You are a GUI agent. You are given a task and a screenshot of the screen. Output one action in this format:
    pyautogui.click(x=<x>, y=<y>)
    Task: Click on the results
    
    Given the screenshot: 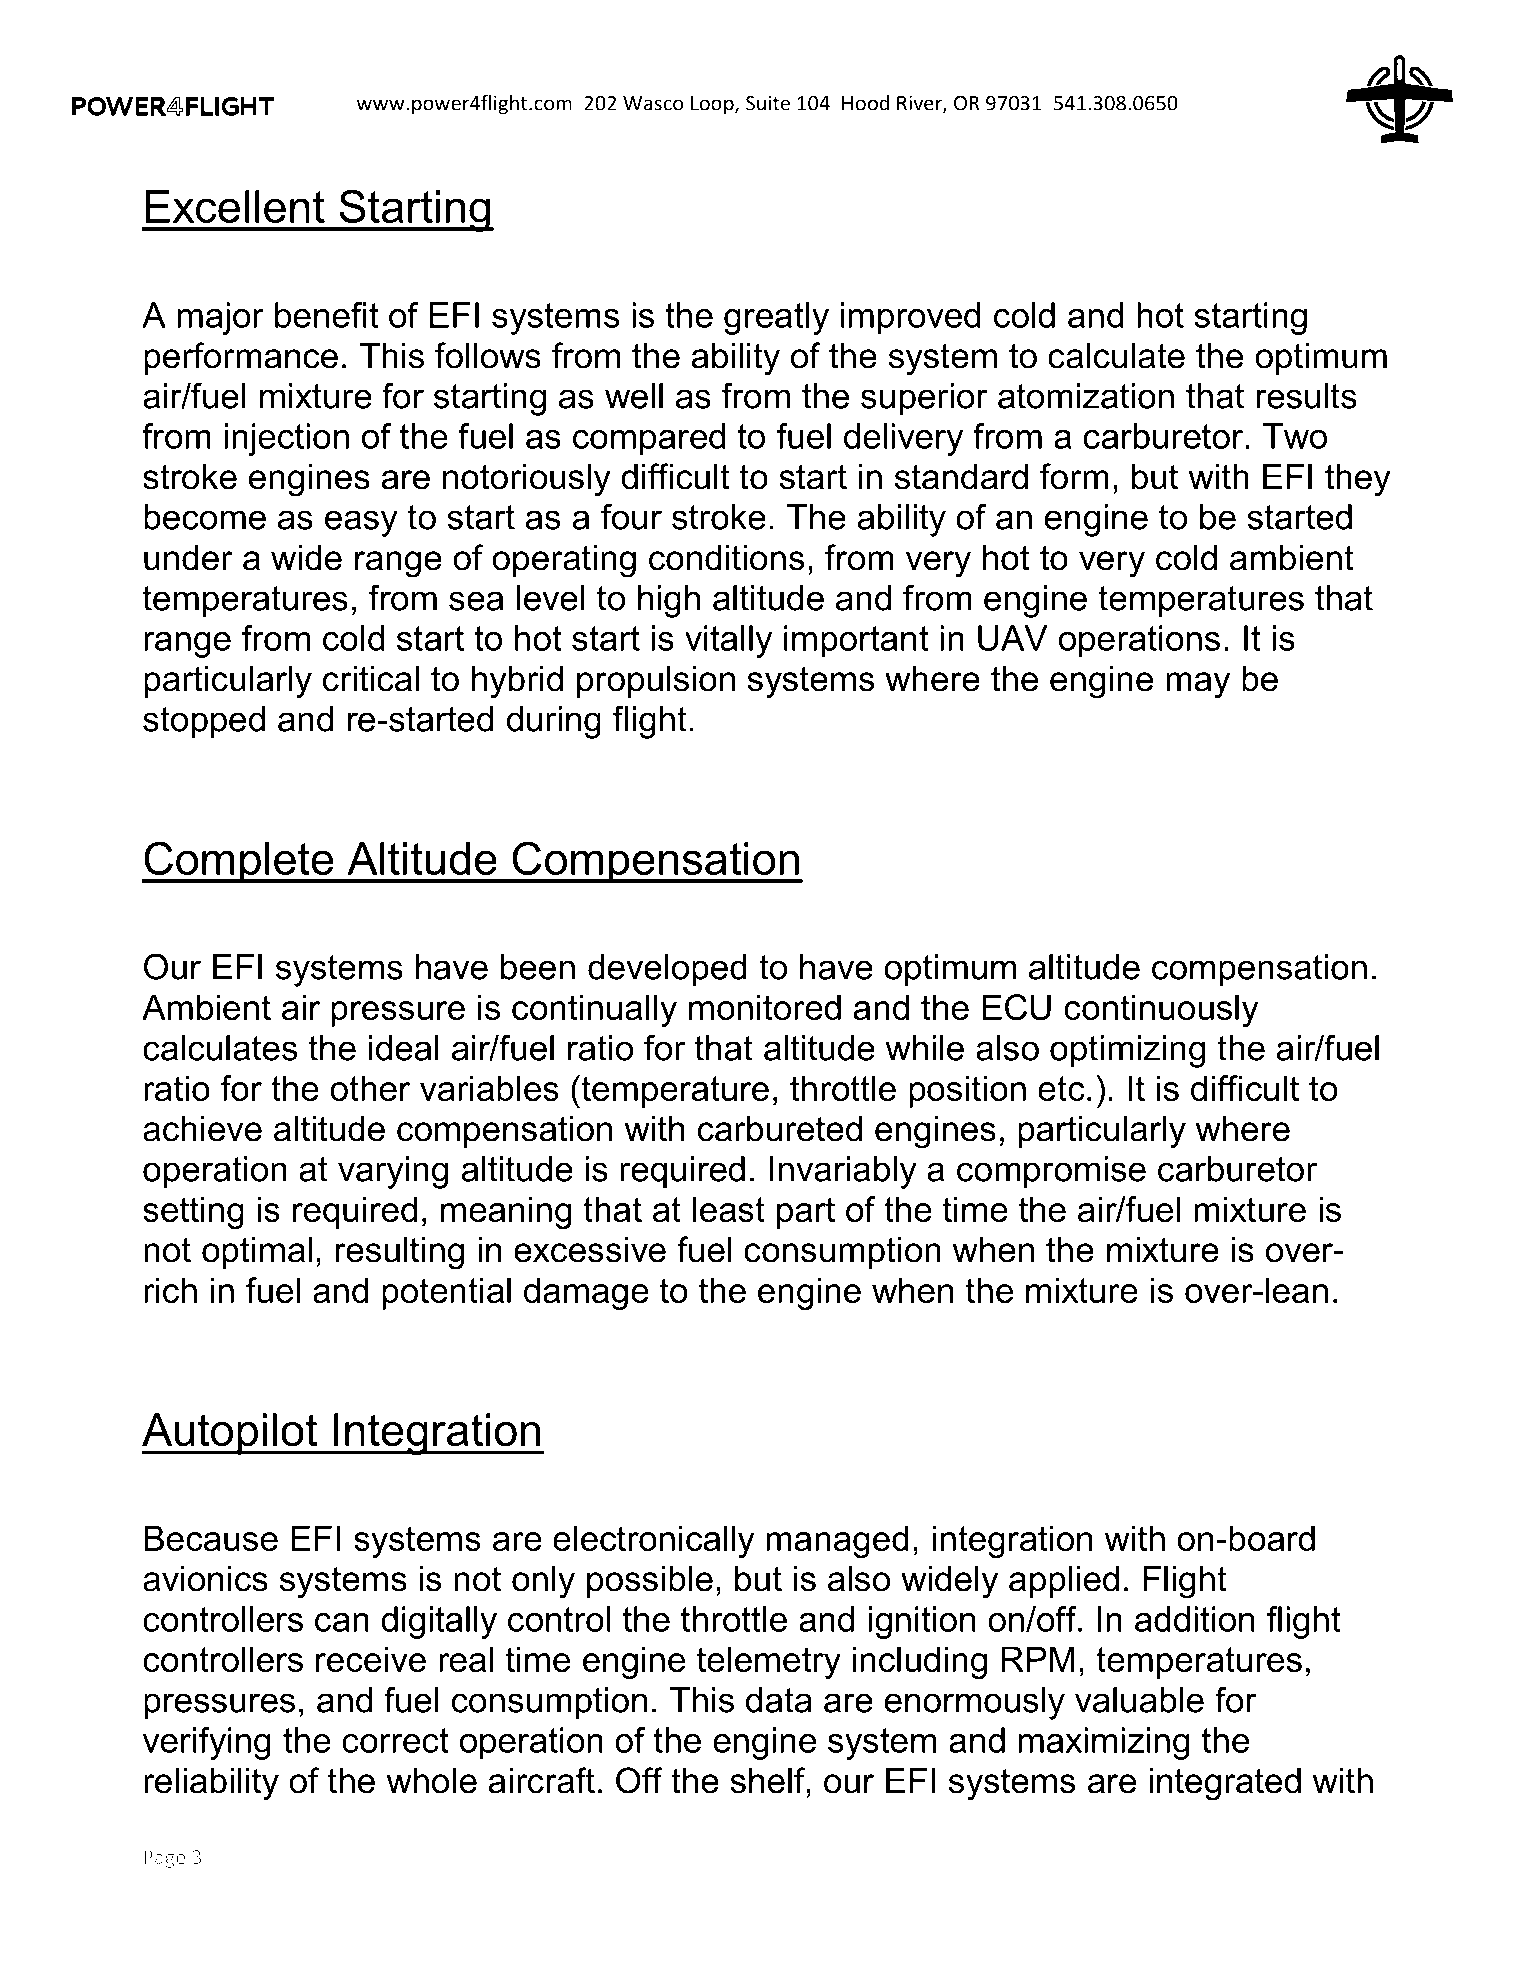 What is the action you would take?
    pyautogui.click(x=1306, y=396)
